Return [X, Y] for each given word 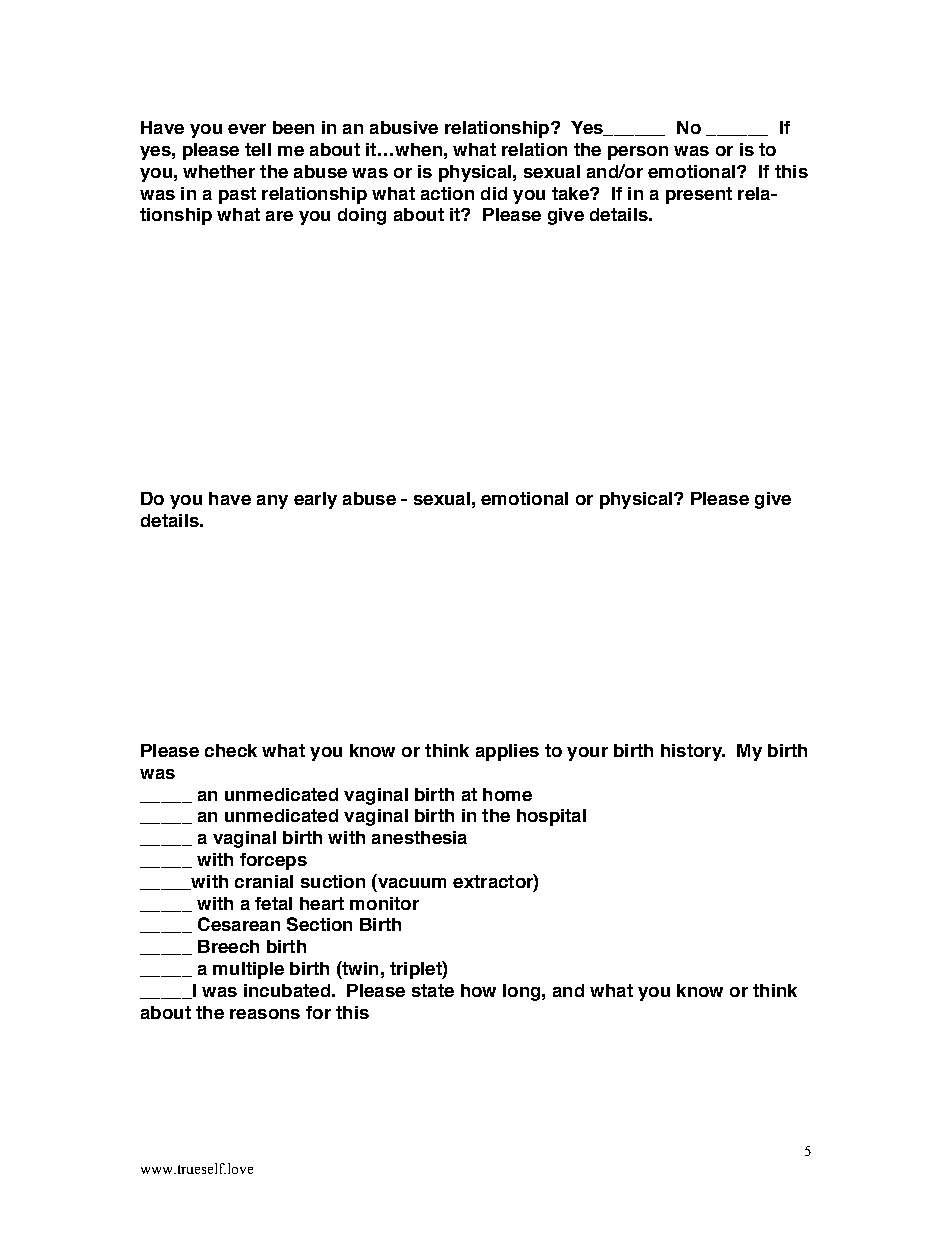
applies [507, 752]
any [272, 502]
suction [333, 881]
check [231, 750]
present [699, 195]
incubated [287, 990]
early [315, 500]
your [587, 754]
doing [362, 216]
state [433, 990]
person [638, 153]
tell [258, 149]
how [478, 990]
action [447, 193]
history [692, 752]
